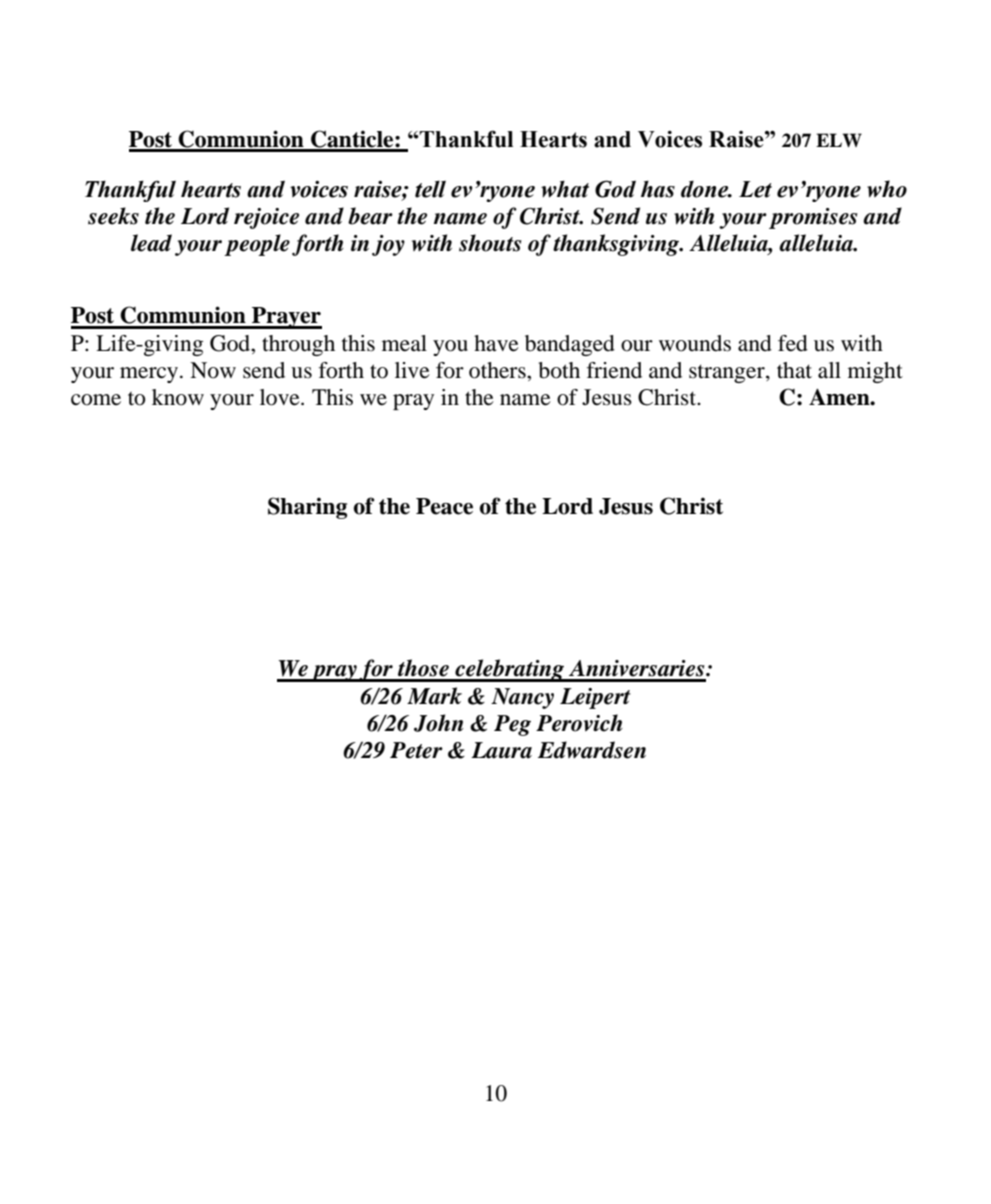  What do you see at coordinates (496, 343) in the document?
I see `have` at bounding box center [496, 343].
